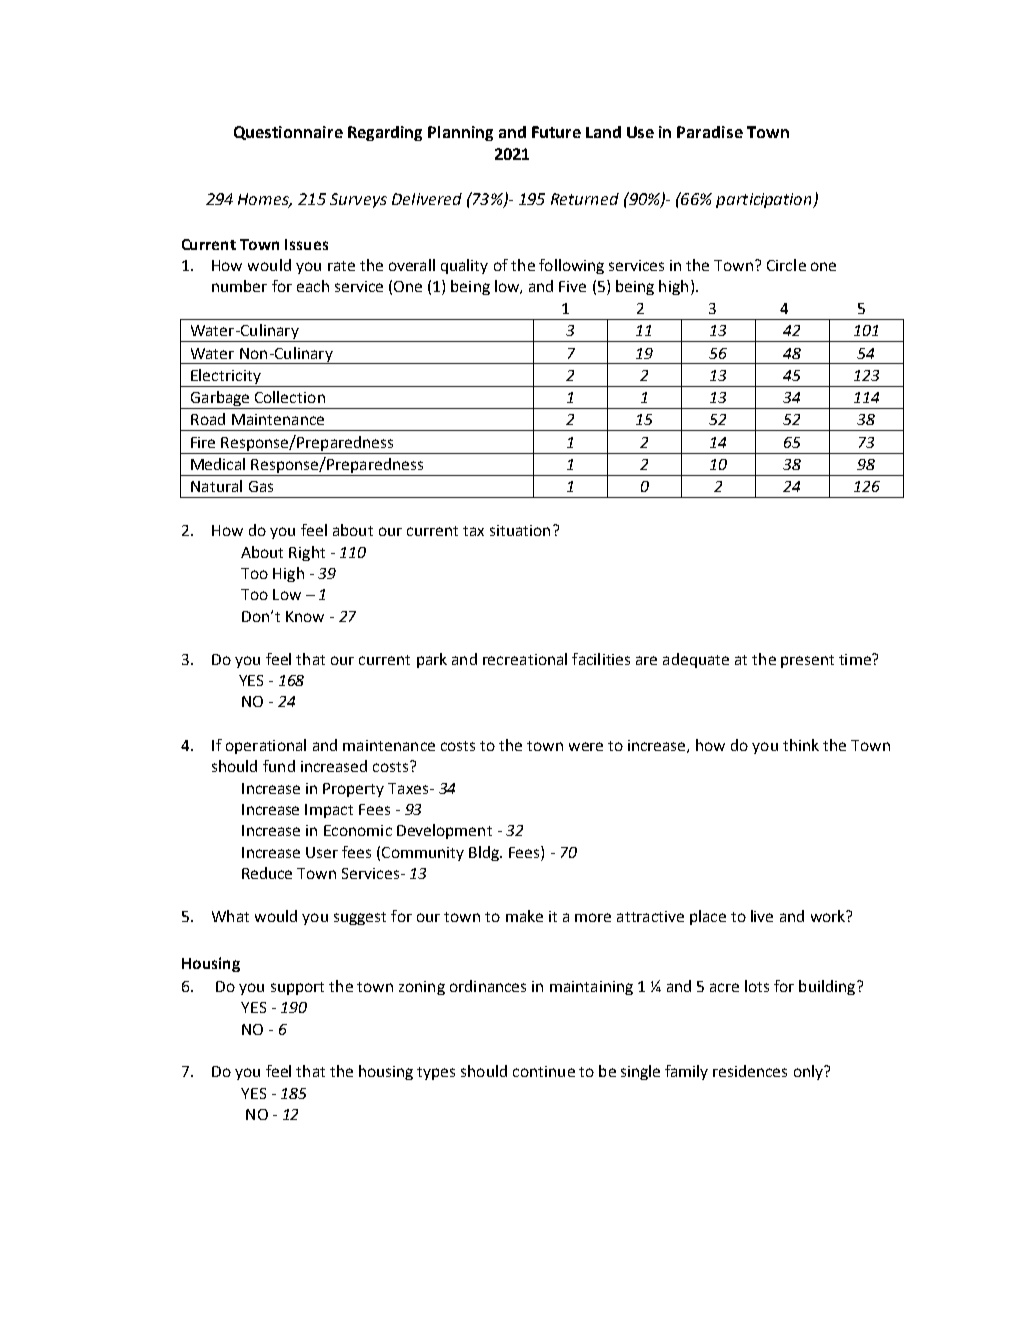 Image resolution: width=1024 pixels, height=1325 pixels. What do you see at coordinates (544, 1071) in the screenshot?
I see `continue` at bounding box center [544, 1071].
